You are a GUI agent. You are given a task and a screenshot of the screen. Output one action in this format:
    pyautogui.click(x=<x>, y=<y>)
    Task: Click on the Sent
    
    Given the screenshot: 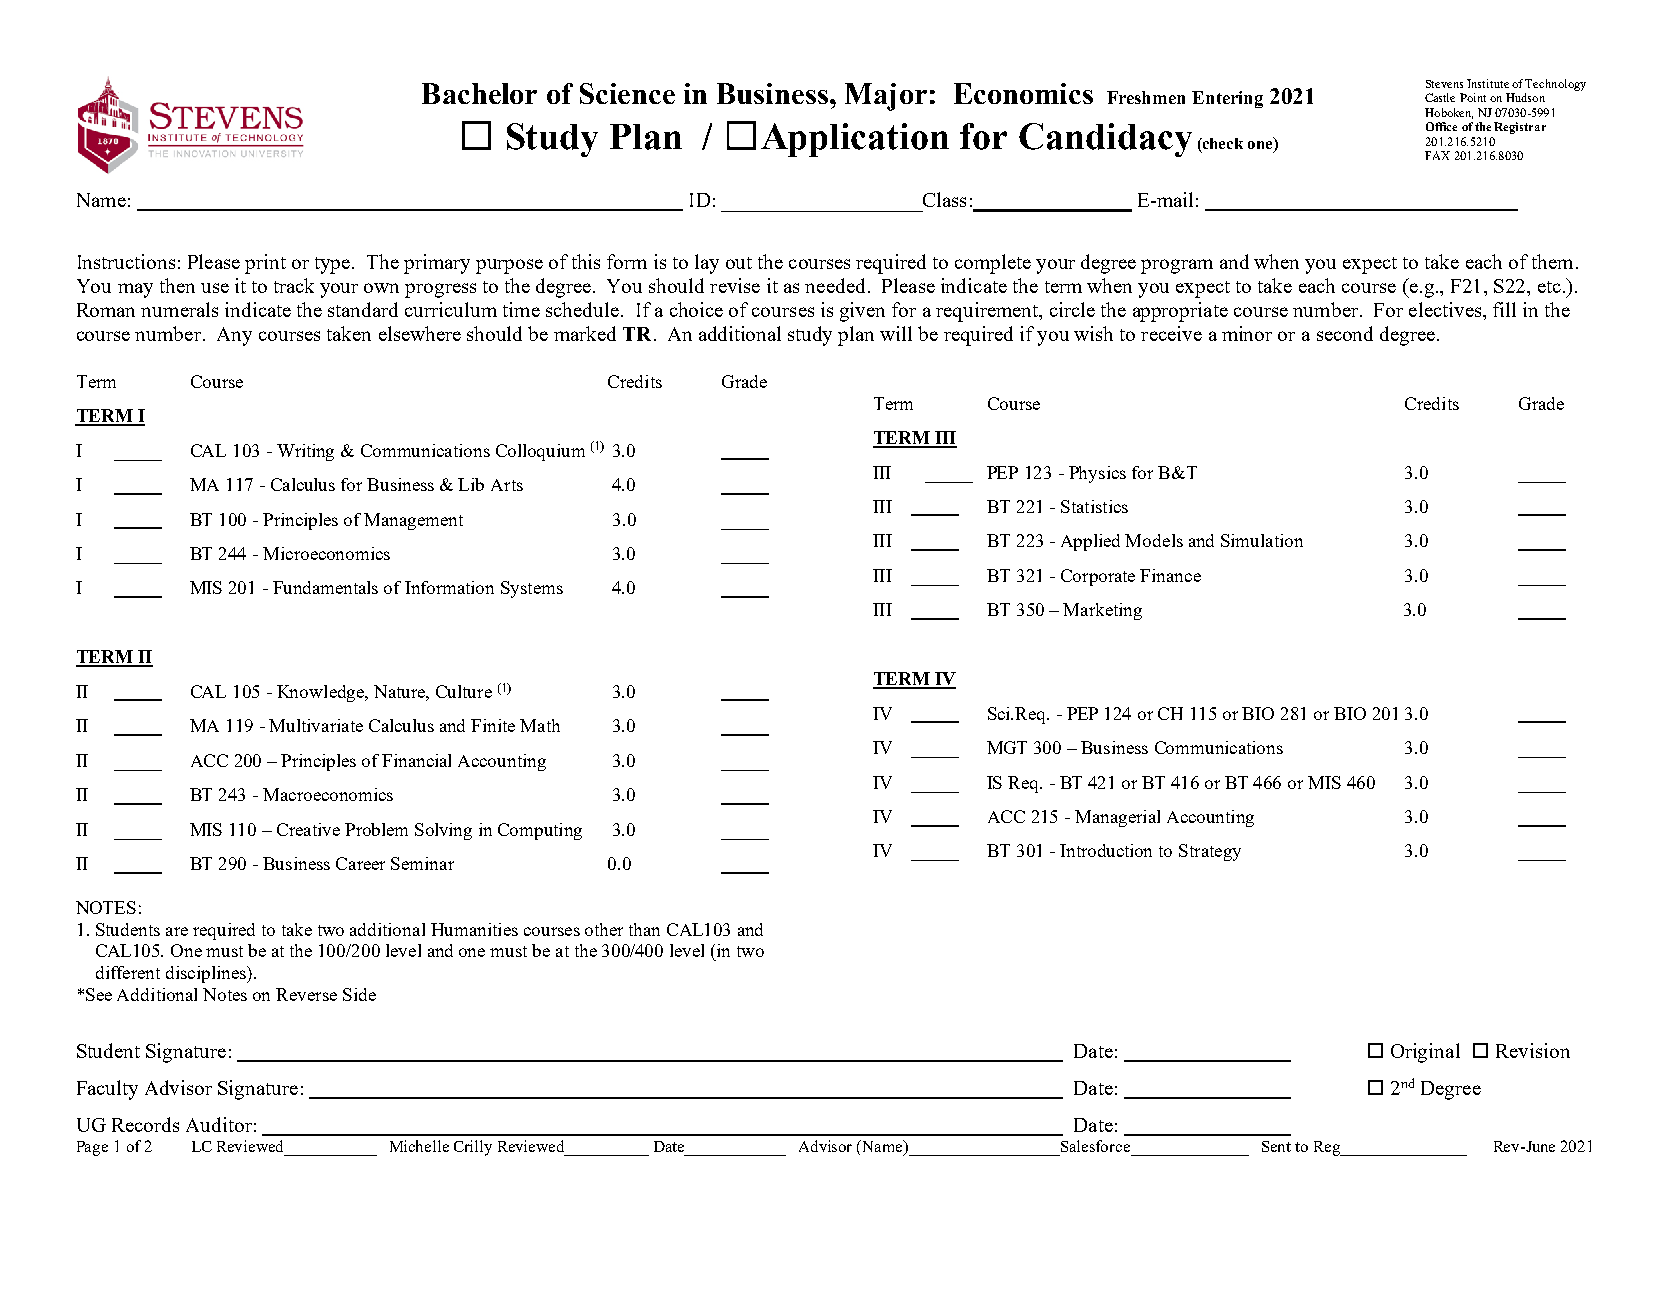 What is the action you would take?
    pyautogui.click(x=1276, y=1146)
